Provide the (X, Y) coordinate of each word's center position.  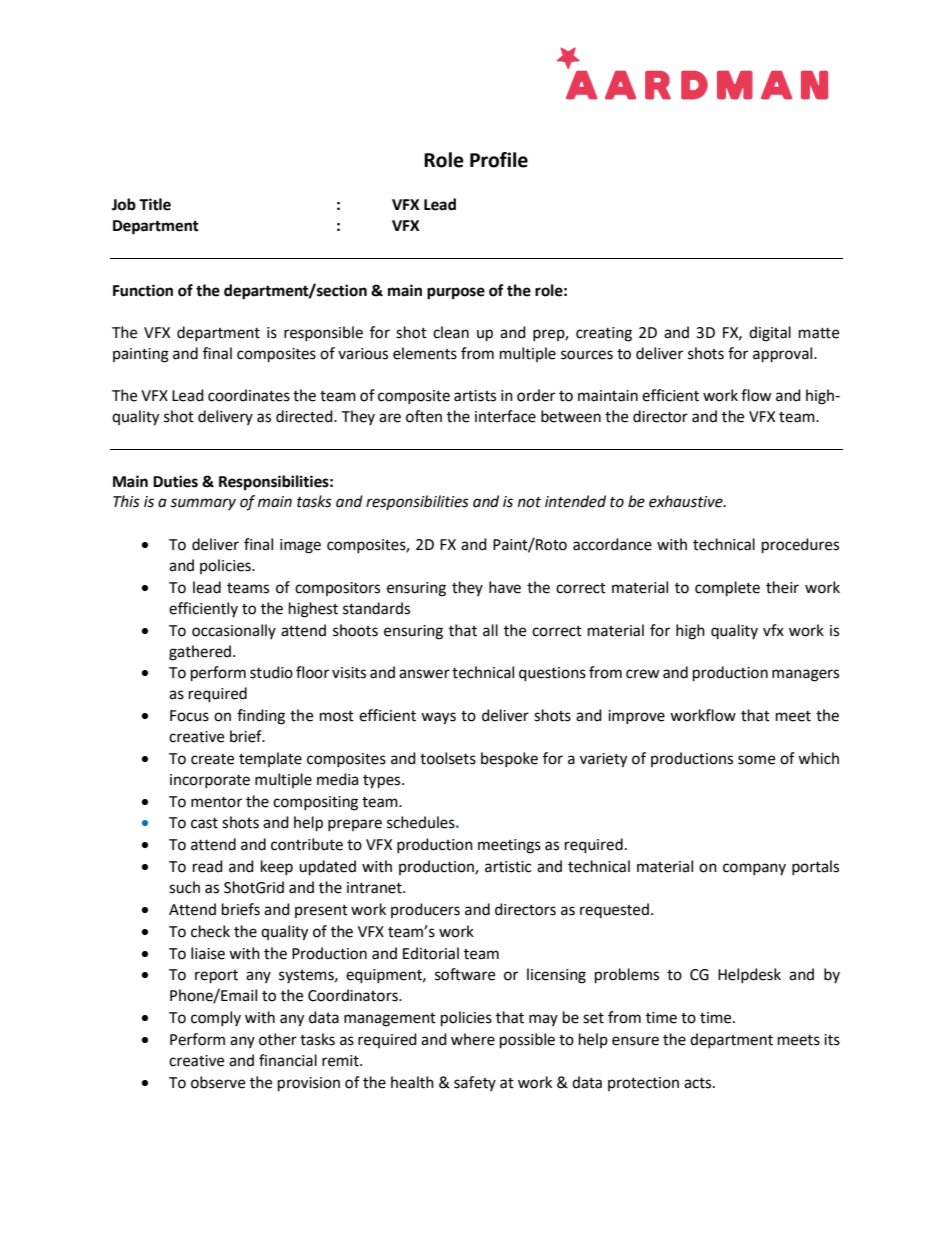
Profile (499, 160)
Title (155, 204)
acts (699, 1083)
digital (770, 334)
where (473, 1039)
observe (218, 1082)
